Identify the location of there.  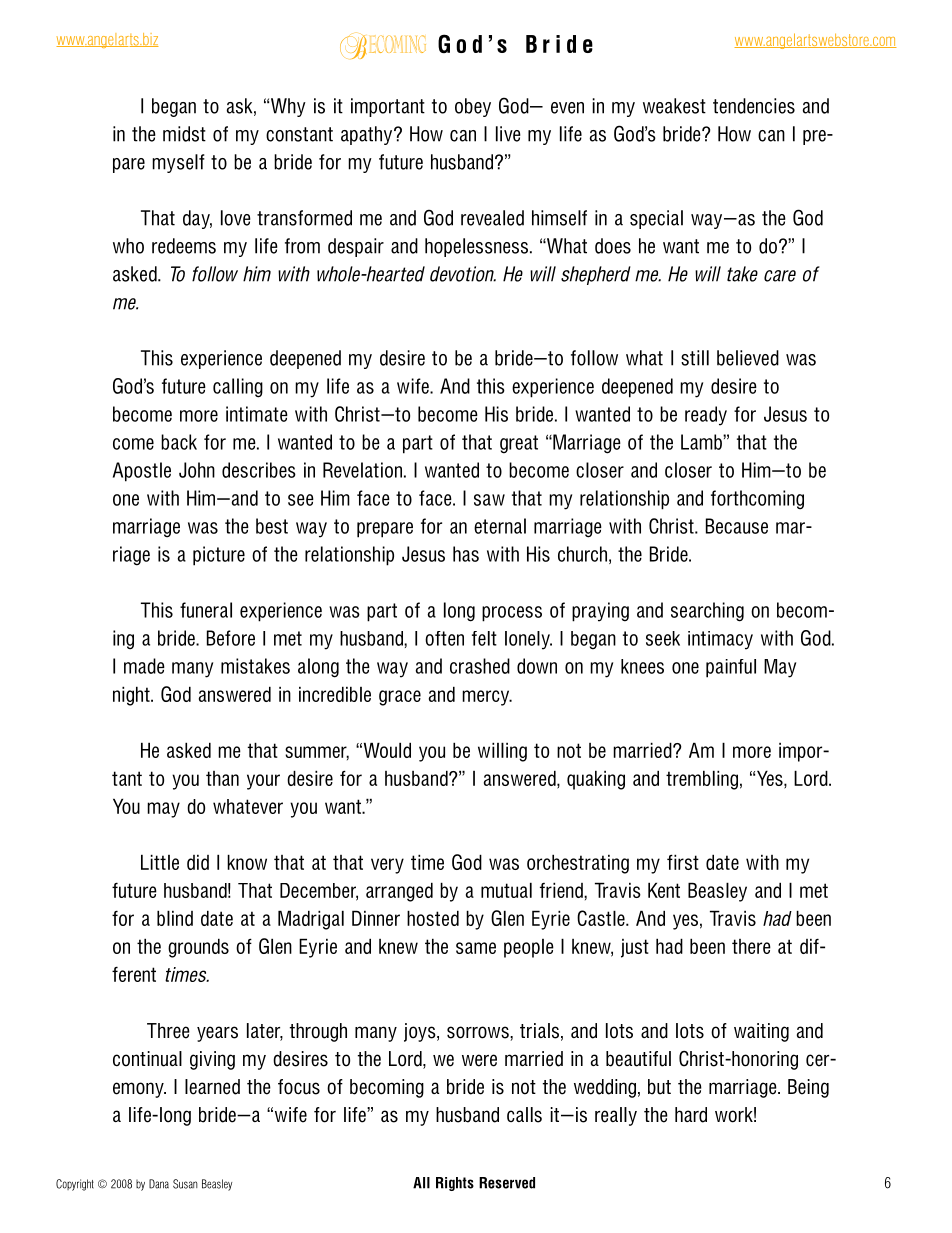
(751, 946).
